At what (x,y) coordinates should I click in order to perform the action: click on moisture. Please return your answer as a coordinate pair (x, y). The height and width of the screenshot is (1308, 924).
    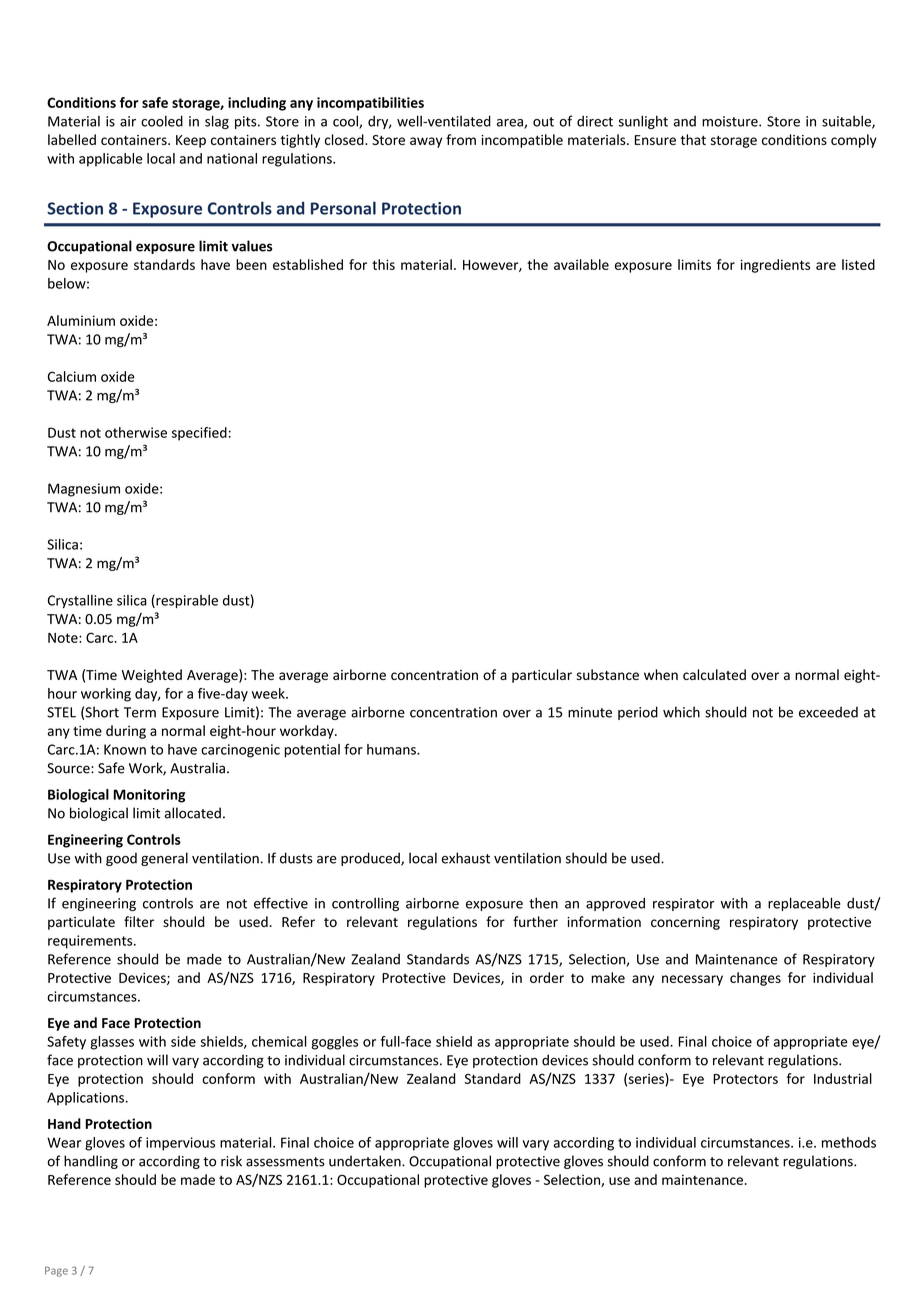
    Looking at the image, I should click on (731, 121).
